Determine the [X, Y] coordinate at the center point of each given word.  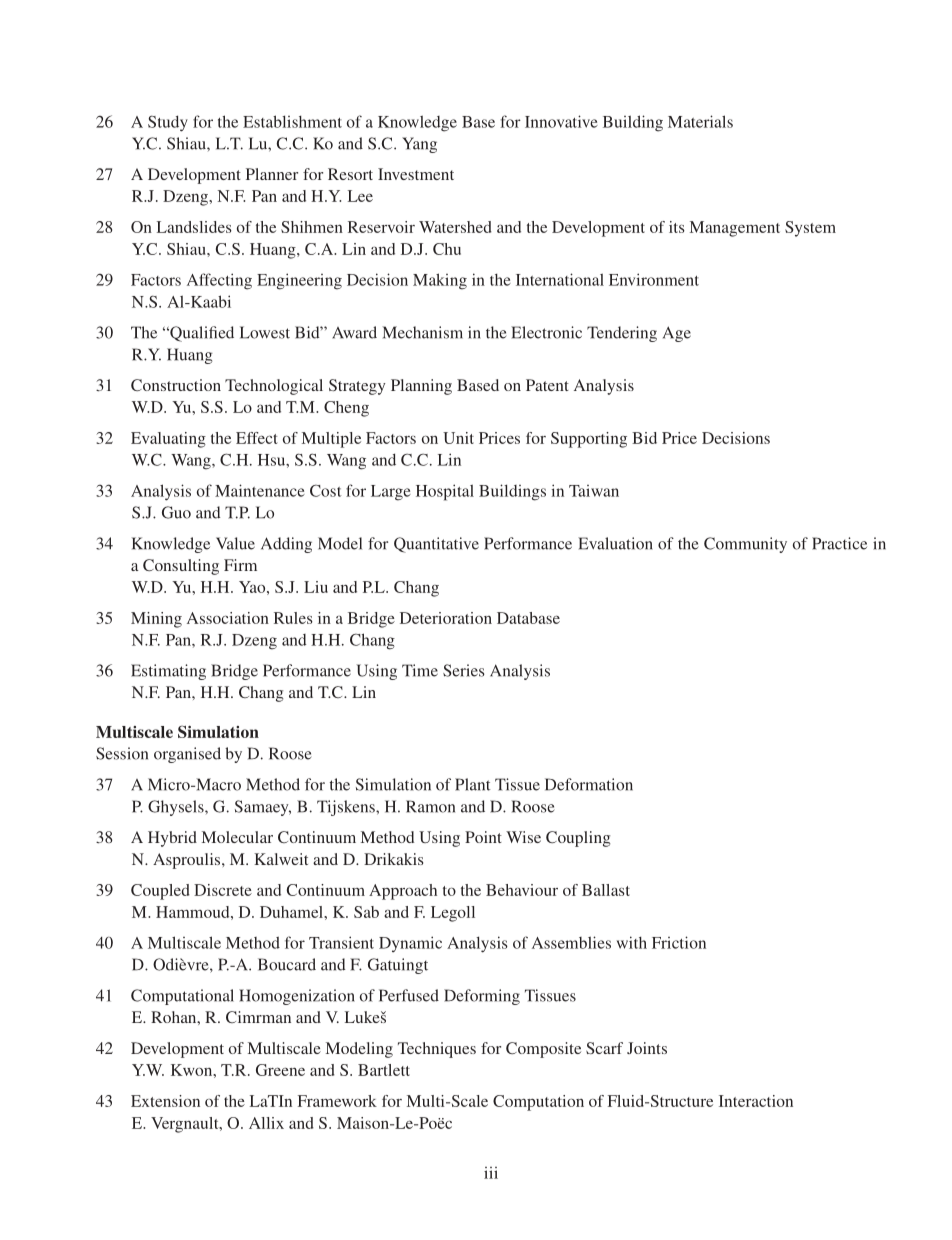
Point [483, 837]
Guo [176, 512]
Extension [165, 1101]
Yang [419, 145]
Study [168, 123]
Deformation [589, 784]
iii [491, 1173]
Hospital [445, 492]
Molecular [237, 837]
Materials [700, 121]
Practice [839, 543]
